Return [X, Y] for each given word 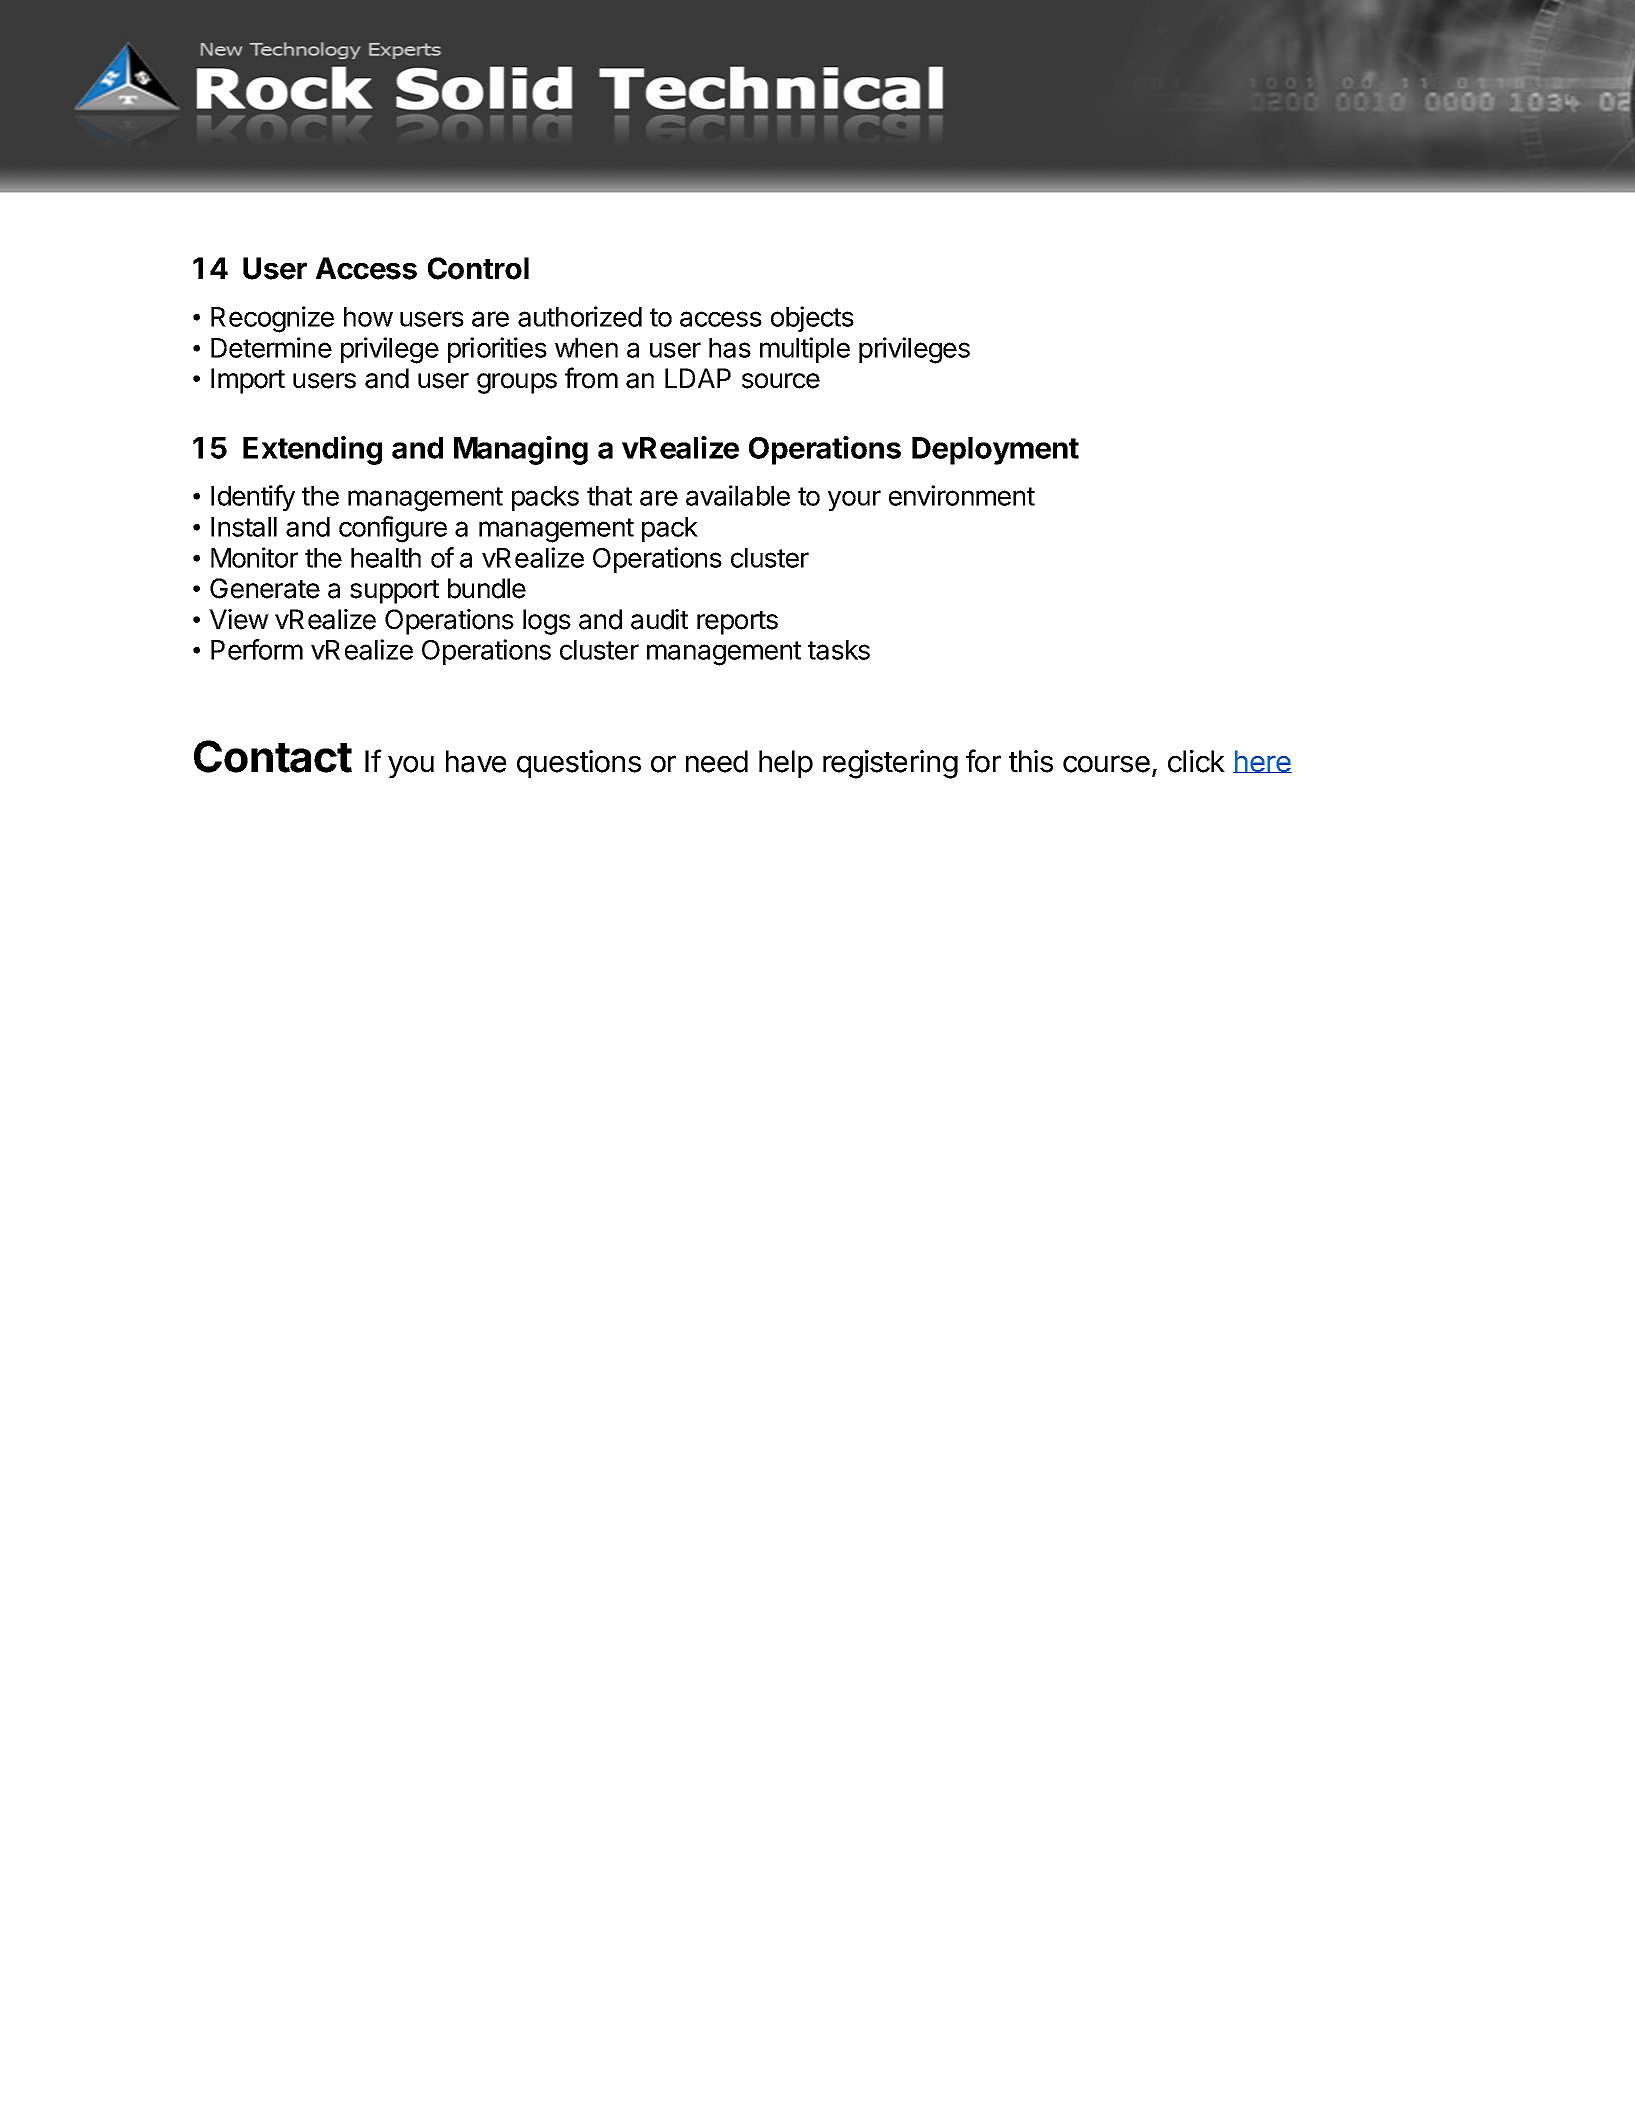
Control [478, 268]
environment [962, 495]
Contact [273, 756]
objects [812, 319]
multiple [805, 350]
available [738, 495]
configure [393, 529]
